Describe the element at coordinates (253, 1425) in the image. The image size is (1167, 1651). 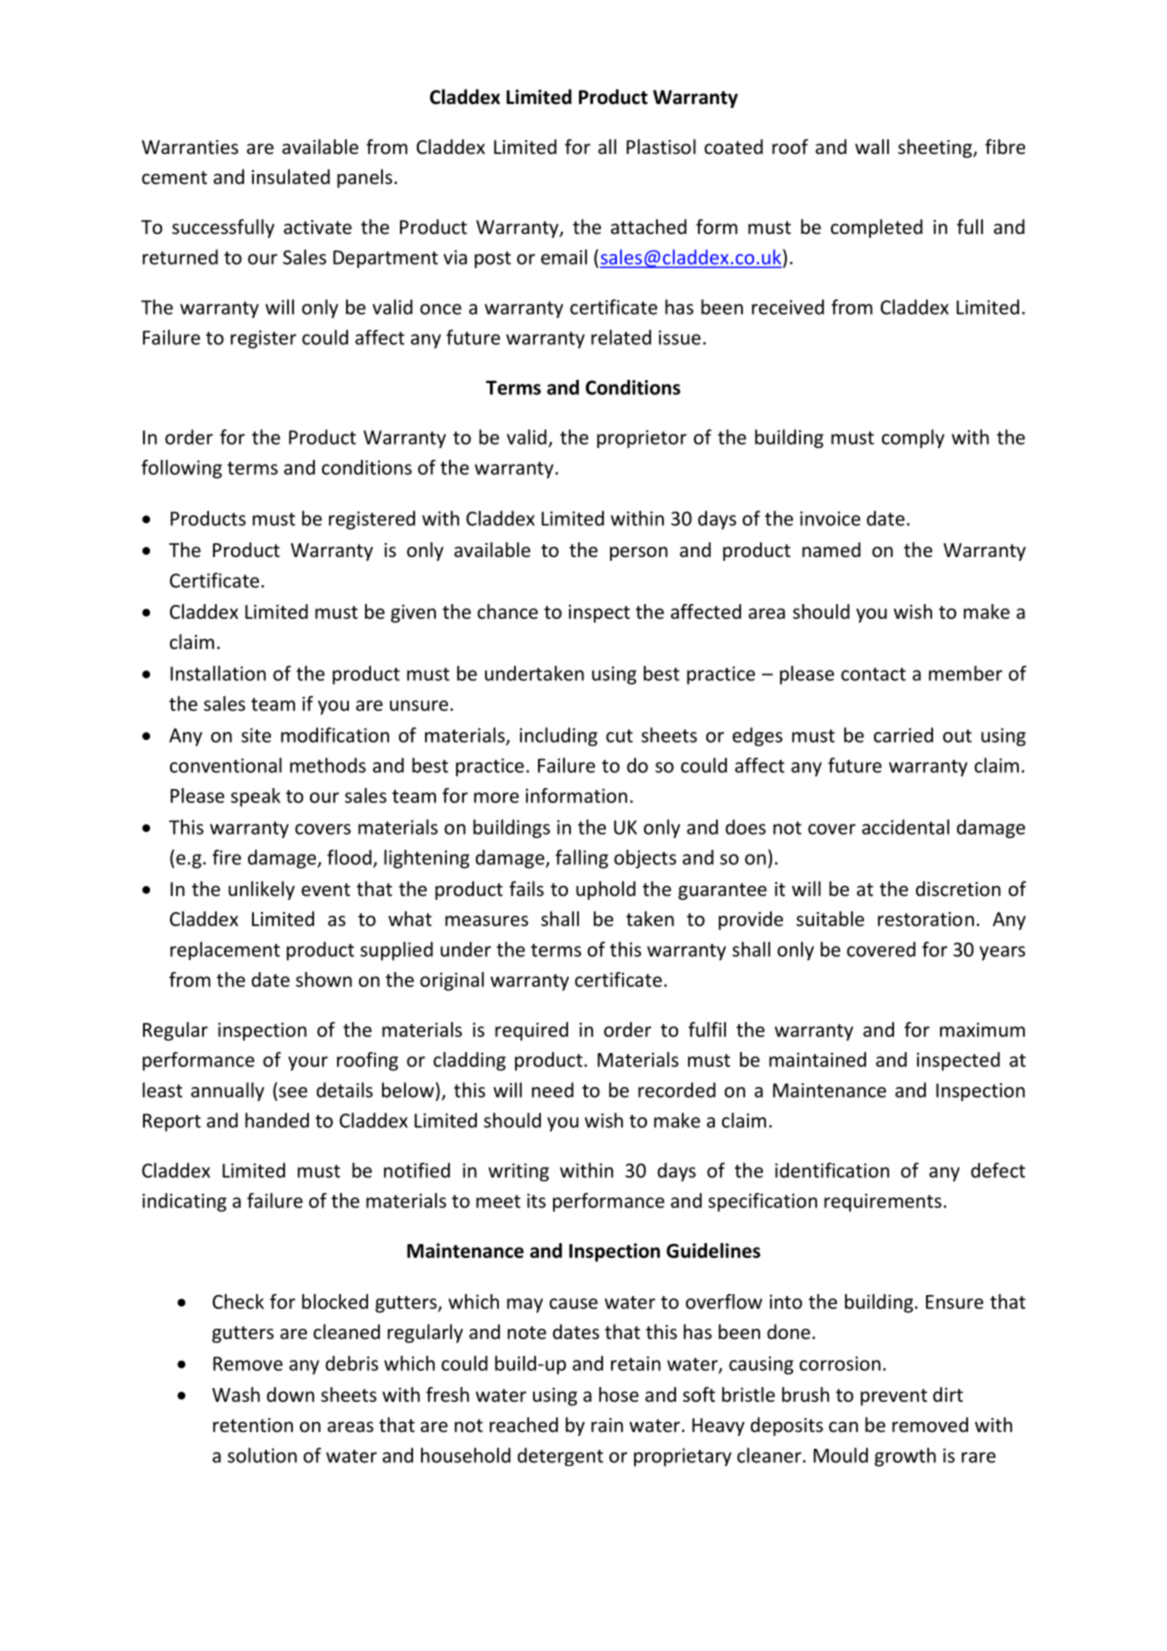
I see `retention` at that location.
